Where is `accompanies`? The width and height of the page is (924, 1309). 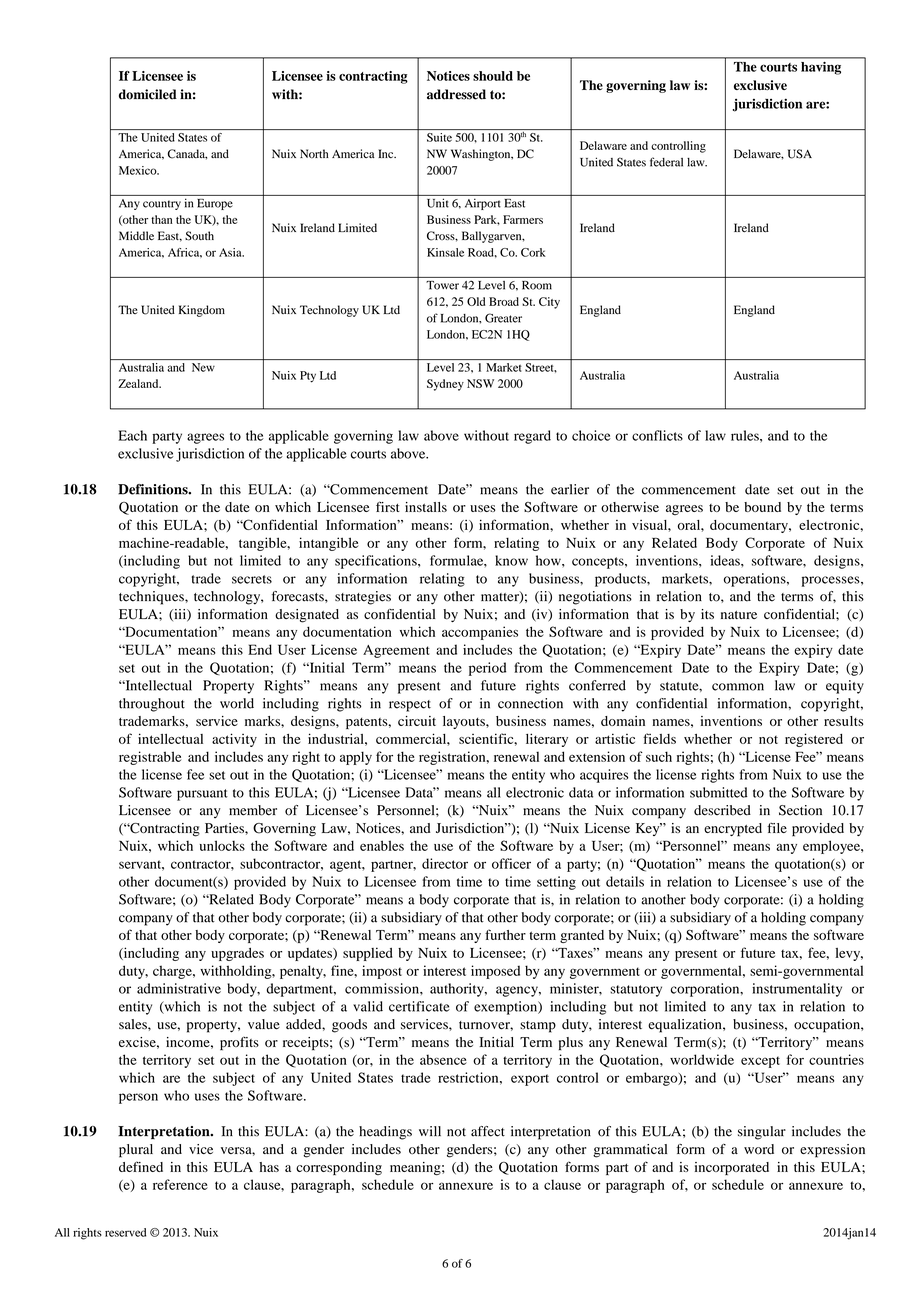
accompanies is located at coordinates (480, 633).
